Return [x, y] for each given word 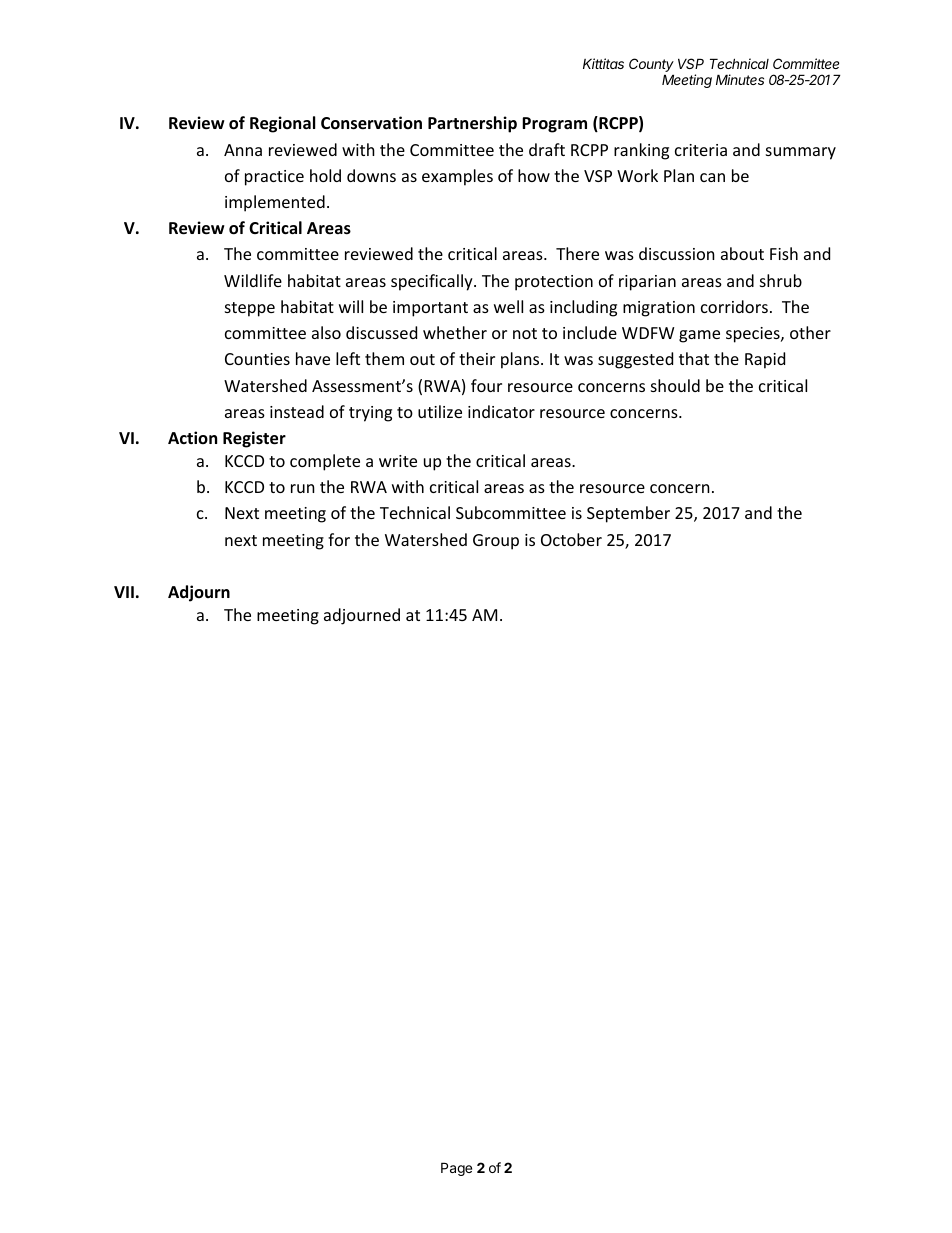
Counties [257, 359]
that [694, 358]
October [571, 539]
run [303, 488]
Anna [243, 150]
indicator [501, 411]
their [477, 358]
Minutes [740, 79]
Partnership [472, 124]
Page [456, 1169]
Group [496, 542]
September [628, 514]
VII [124, 592]
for [339, 539]
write [398, 461]
